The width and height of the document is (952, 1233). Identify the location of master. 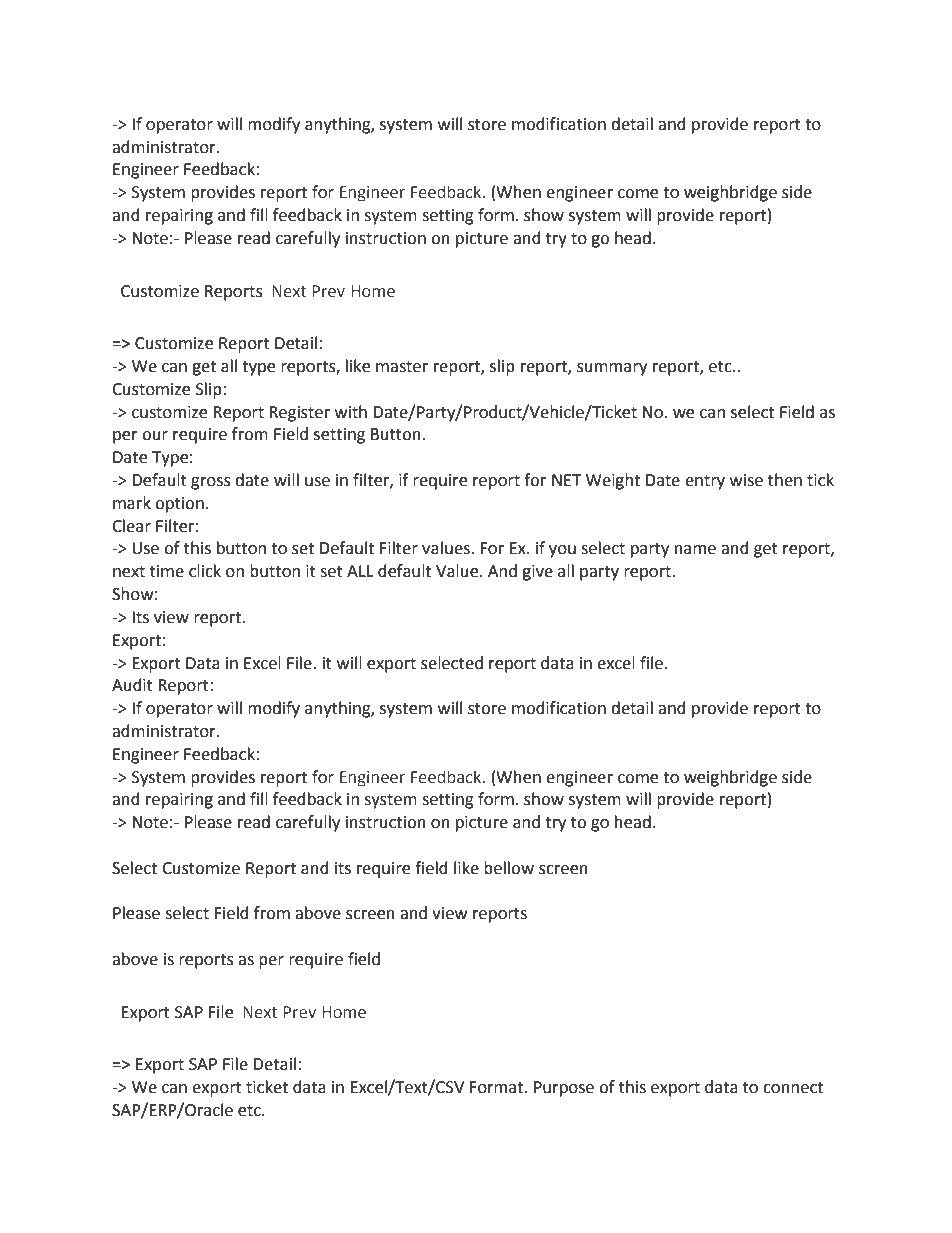
(402, 367).
